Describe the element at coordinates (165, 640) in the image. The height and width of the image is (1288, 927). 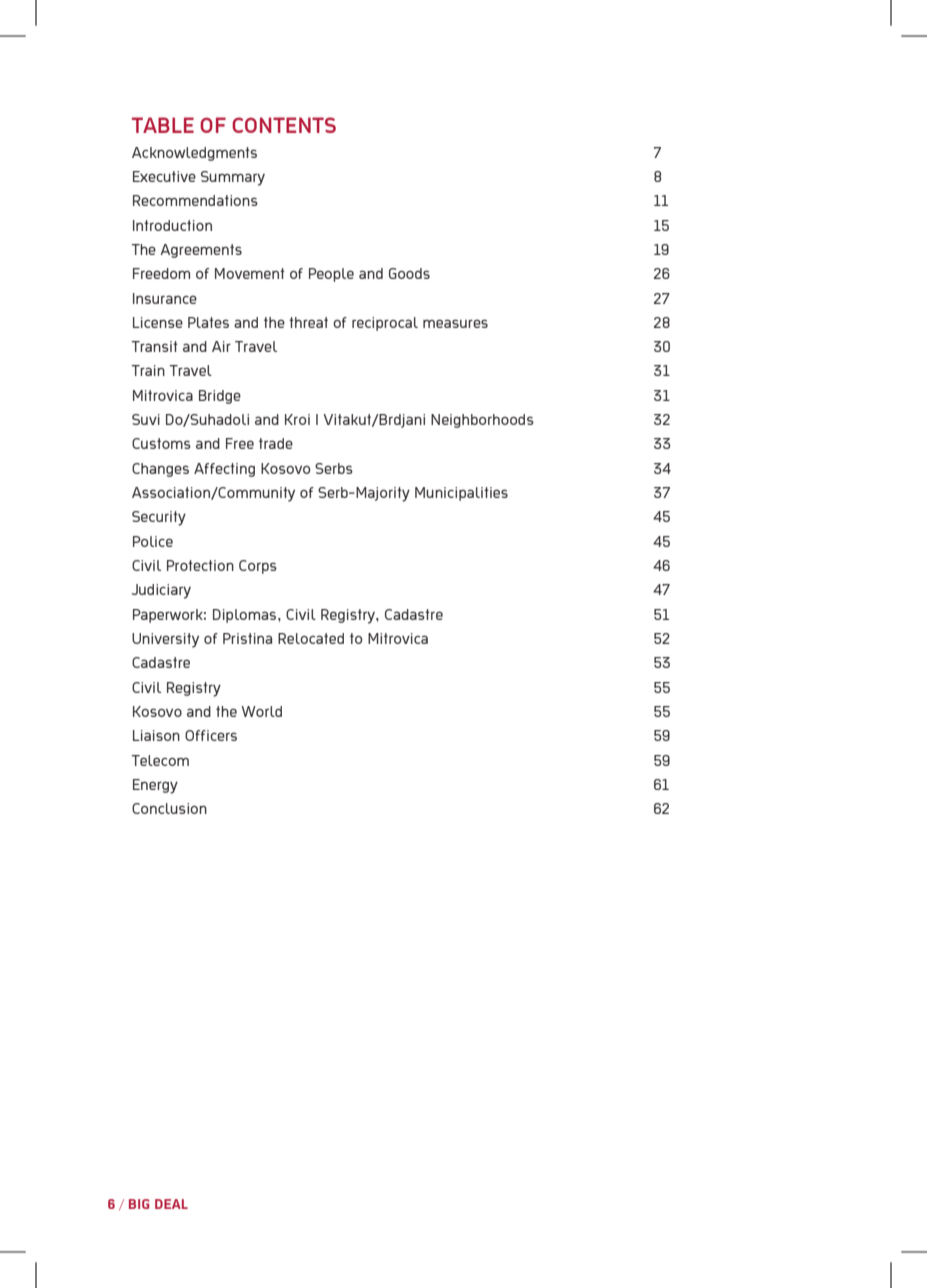
I see `University` at that location.
